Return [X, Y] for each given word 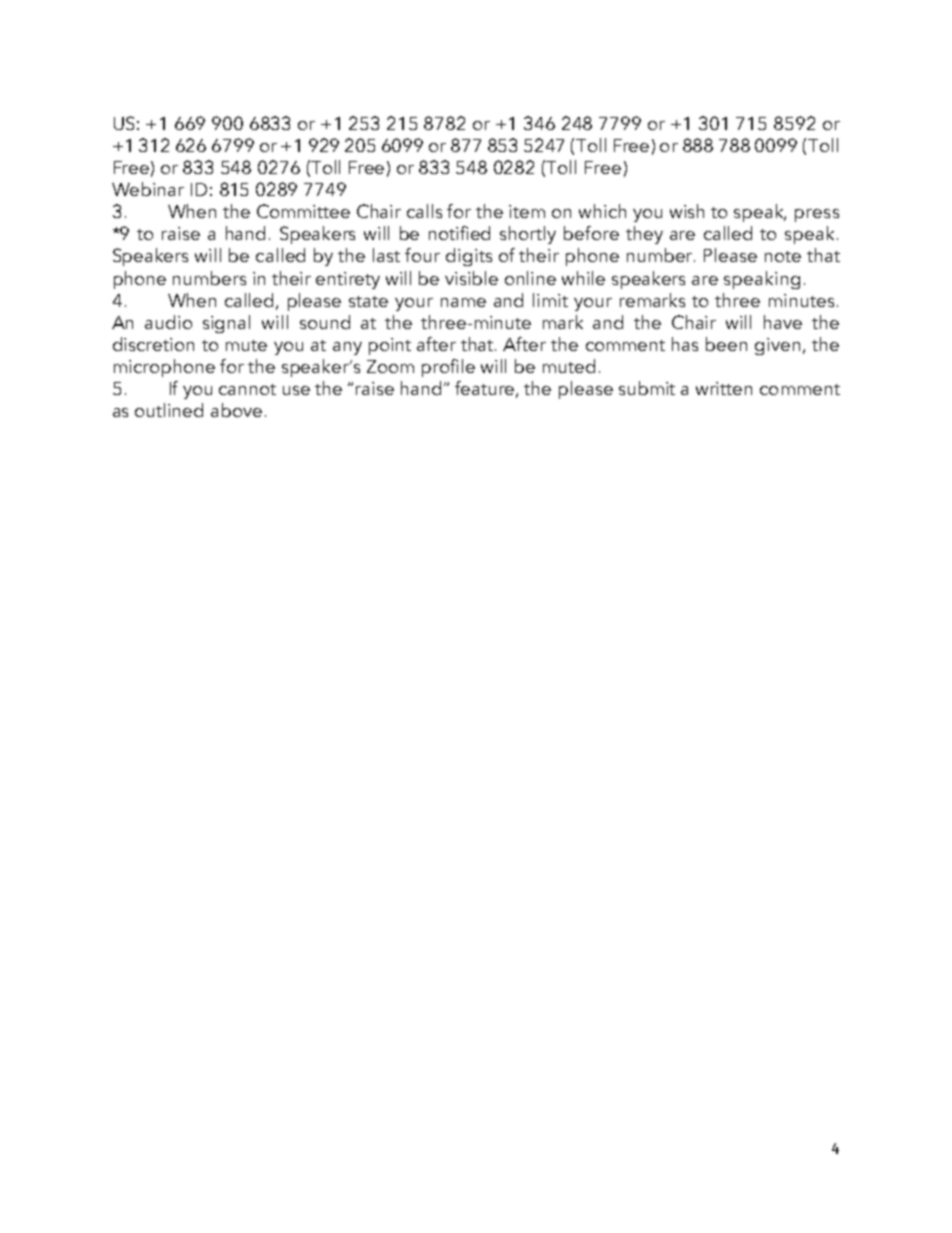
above [236, 410]
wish [687, 211]
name [463, 302]
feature [486, 389]
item [527, 211]
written [724, 388]
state [368, 301]
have [783, 322]
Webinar [148, 189]
